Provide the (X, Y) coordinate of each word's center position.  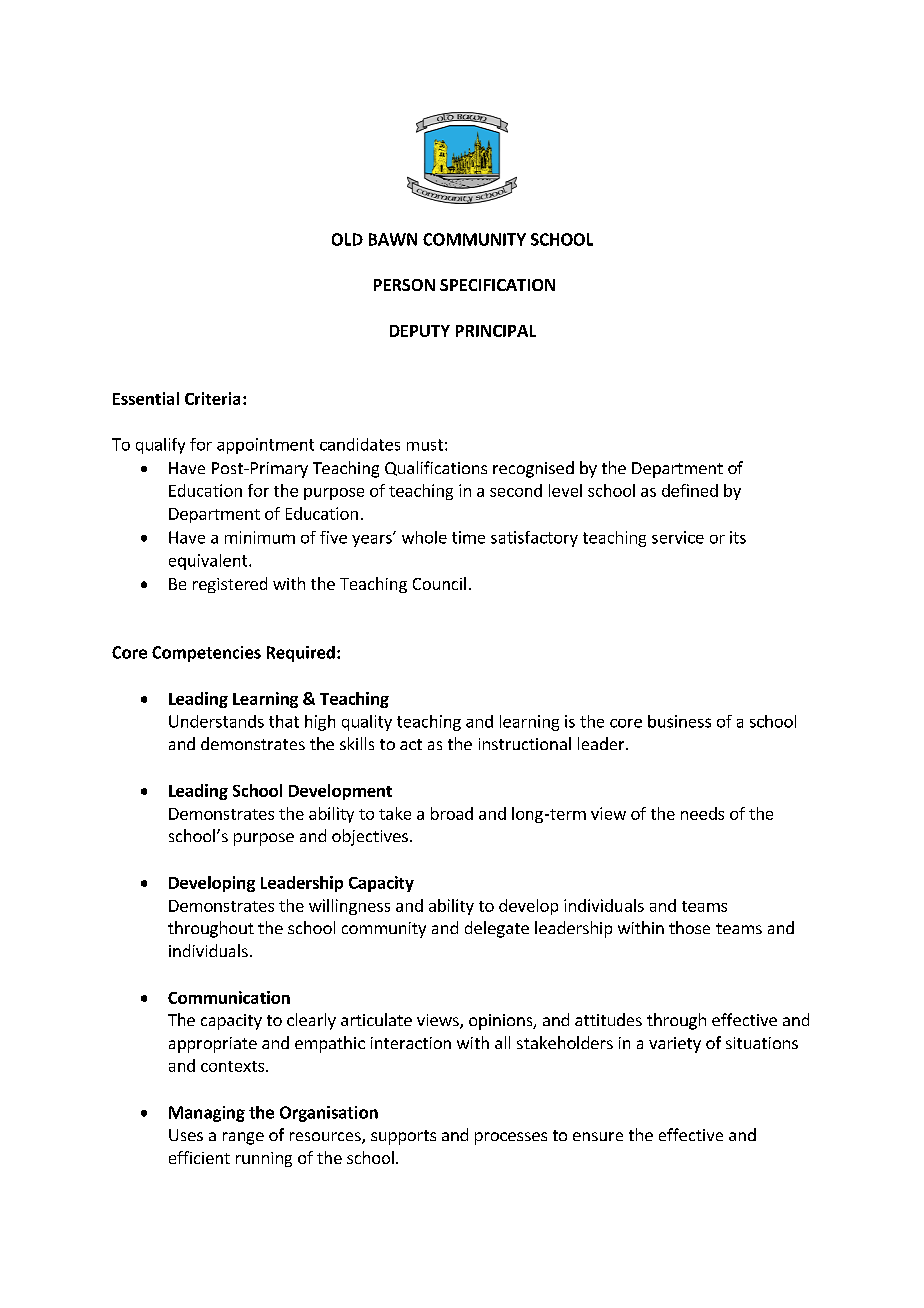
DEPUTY (420, 331)
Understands (216, 721)
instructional (525, 743)
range (243, 1138)
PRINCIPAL (496, 331)
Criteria (212, 398)
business (679, 721)
